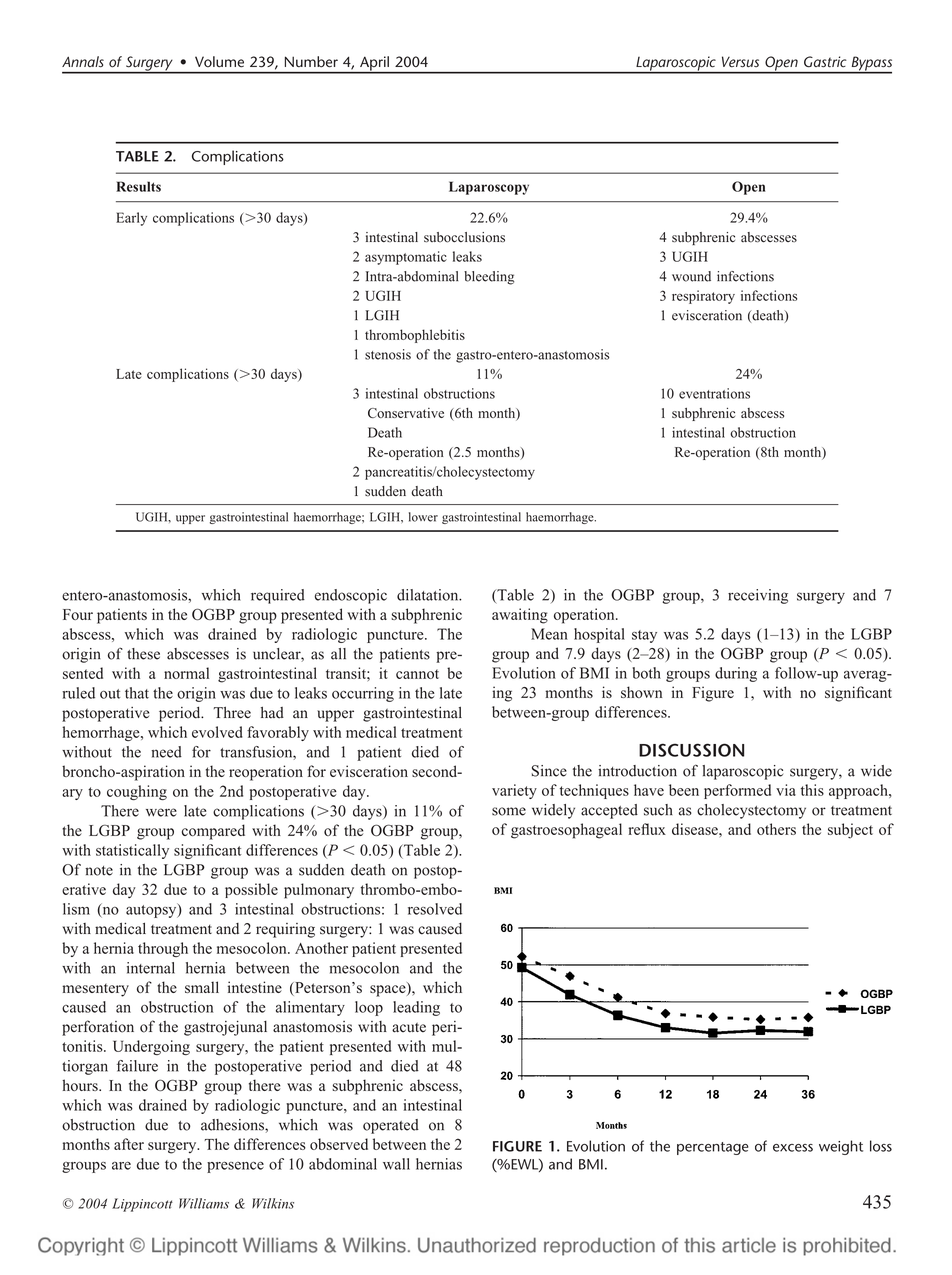 This screenshot has width=952, height=1275. I want to click on variety, so click(514, 791).
